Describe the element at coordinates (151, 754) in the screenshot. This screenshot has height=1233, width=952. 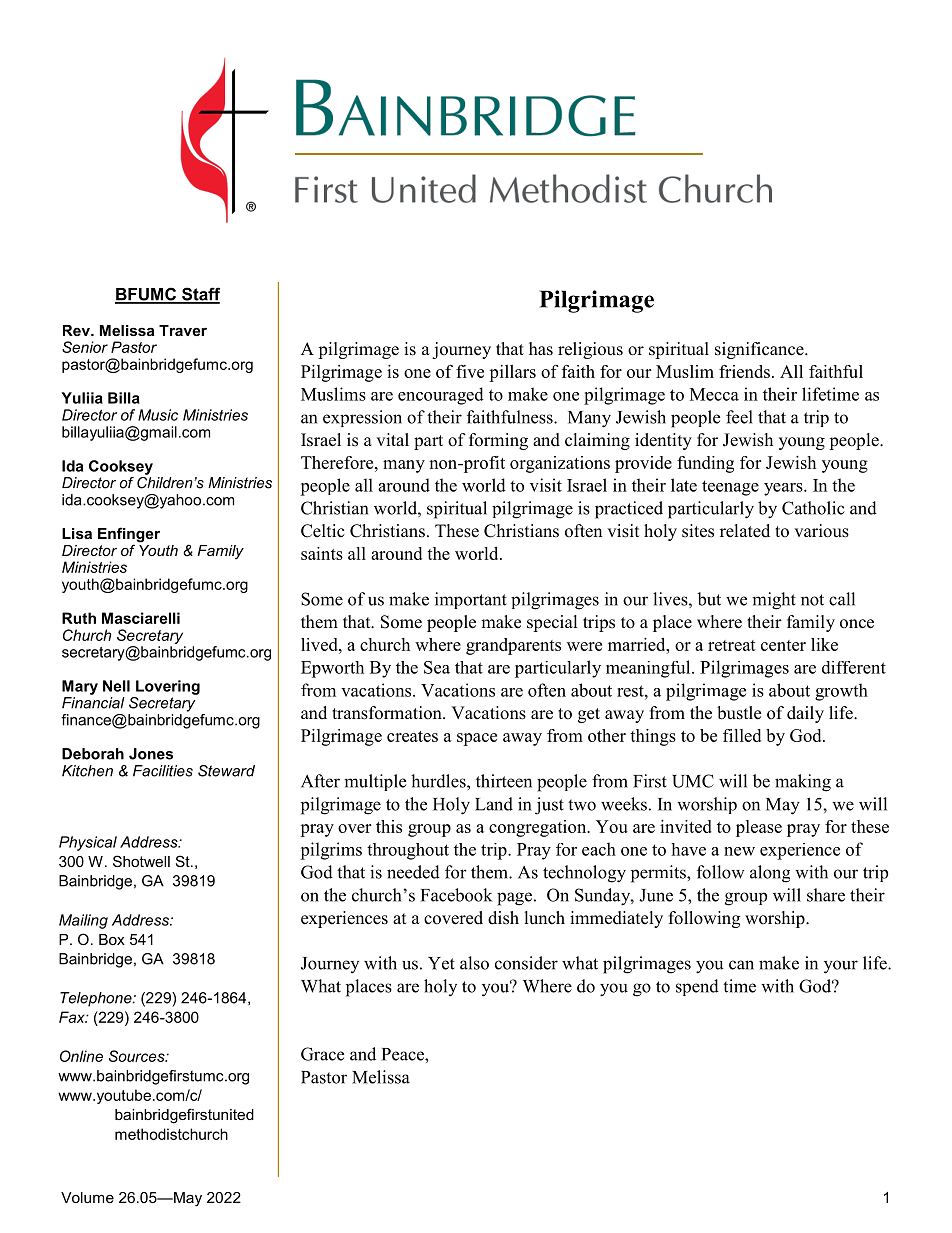
I see `Jones` at that location.
